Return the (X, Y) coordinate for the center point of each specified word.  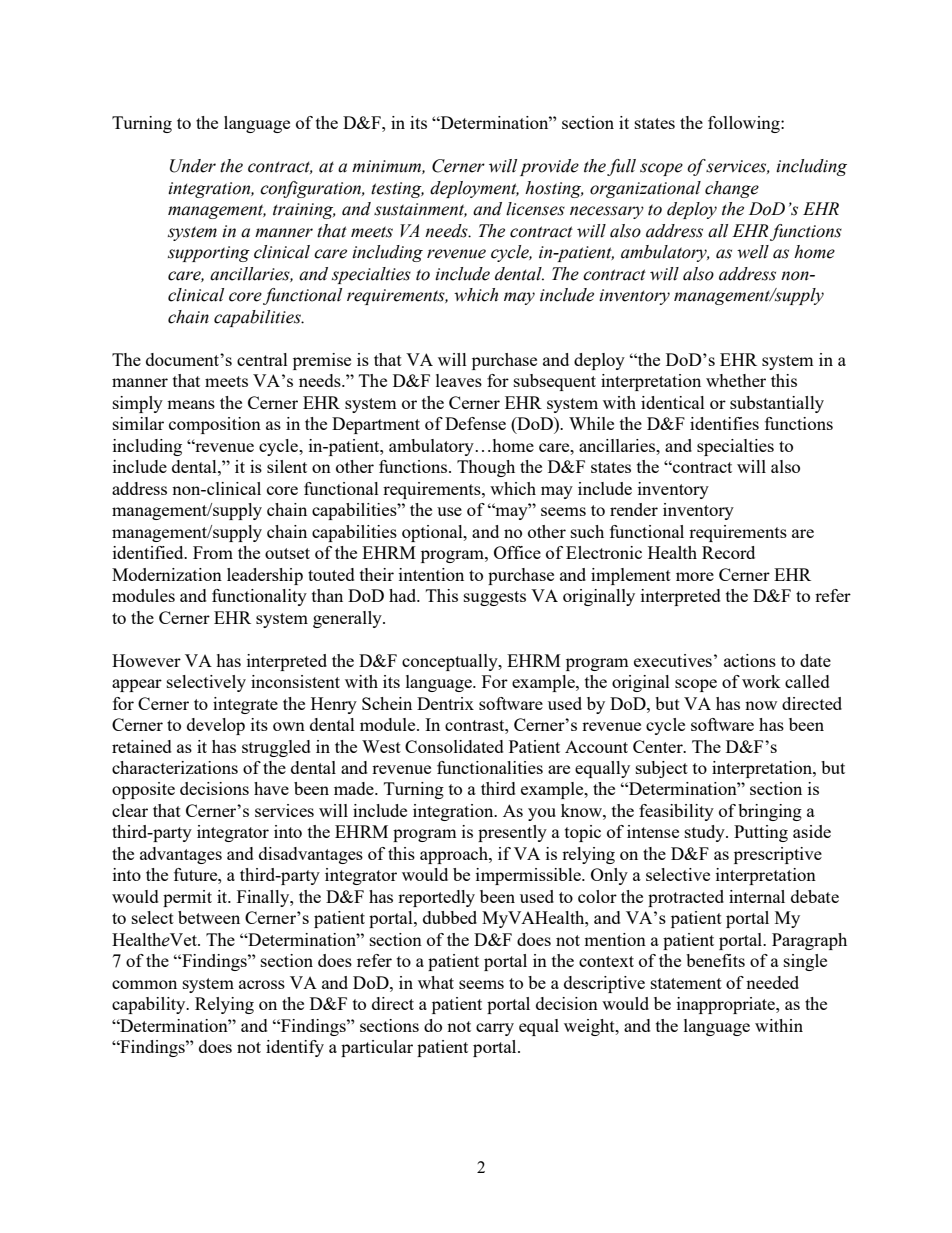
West (381, 746)
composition (215, 425)
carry (495, 1029)
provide (549, 167)
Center (659, 746)
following (745, 124)
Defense (475, 423)
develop (216, 726)
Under (193, 166)
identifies (724, 423)
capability (150, 1005)
